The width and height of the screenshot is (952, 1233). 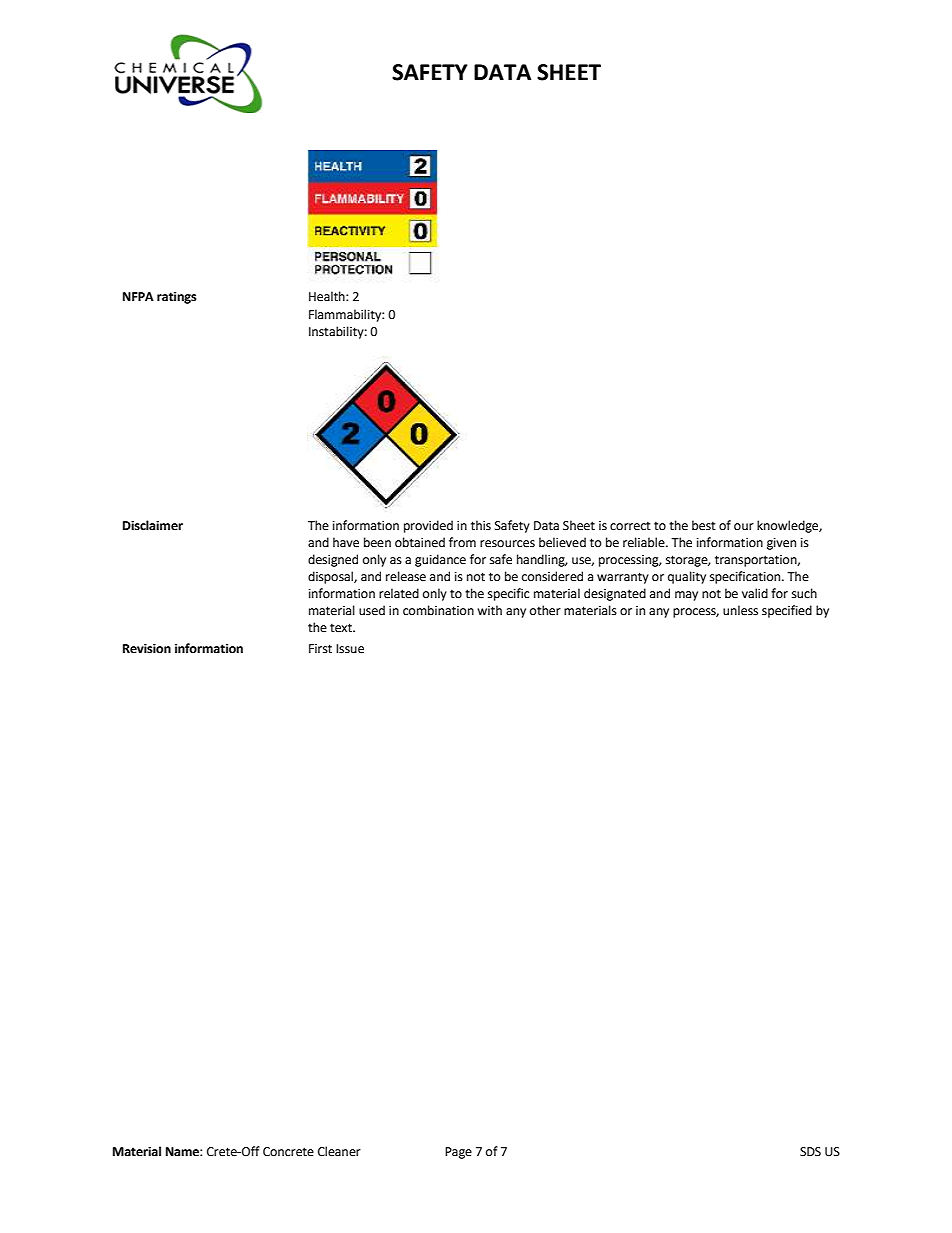 What do you see at coordinates (755, 593) in the screenshot?
I see `valid` at bounding box center [755, 593].
